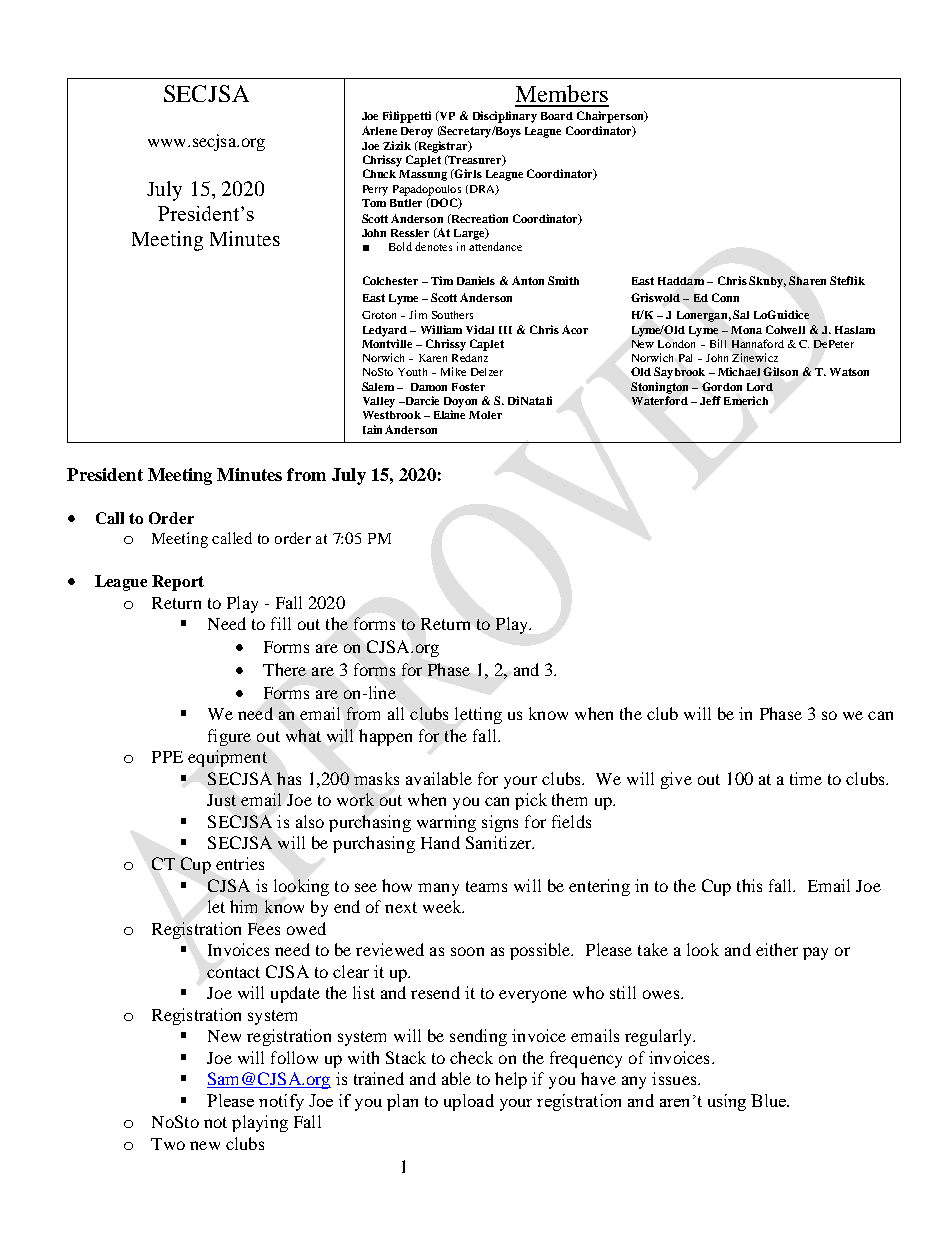 The height and width of the image is (1233, 952). Describe the element at coordinates (760, 387) in the image. I see `Lord` at that location.
